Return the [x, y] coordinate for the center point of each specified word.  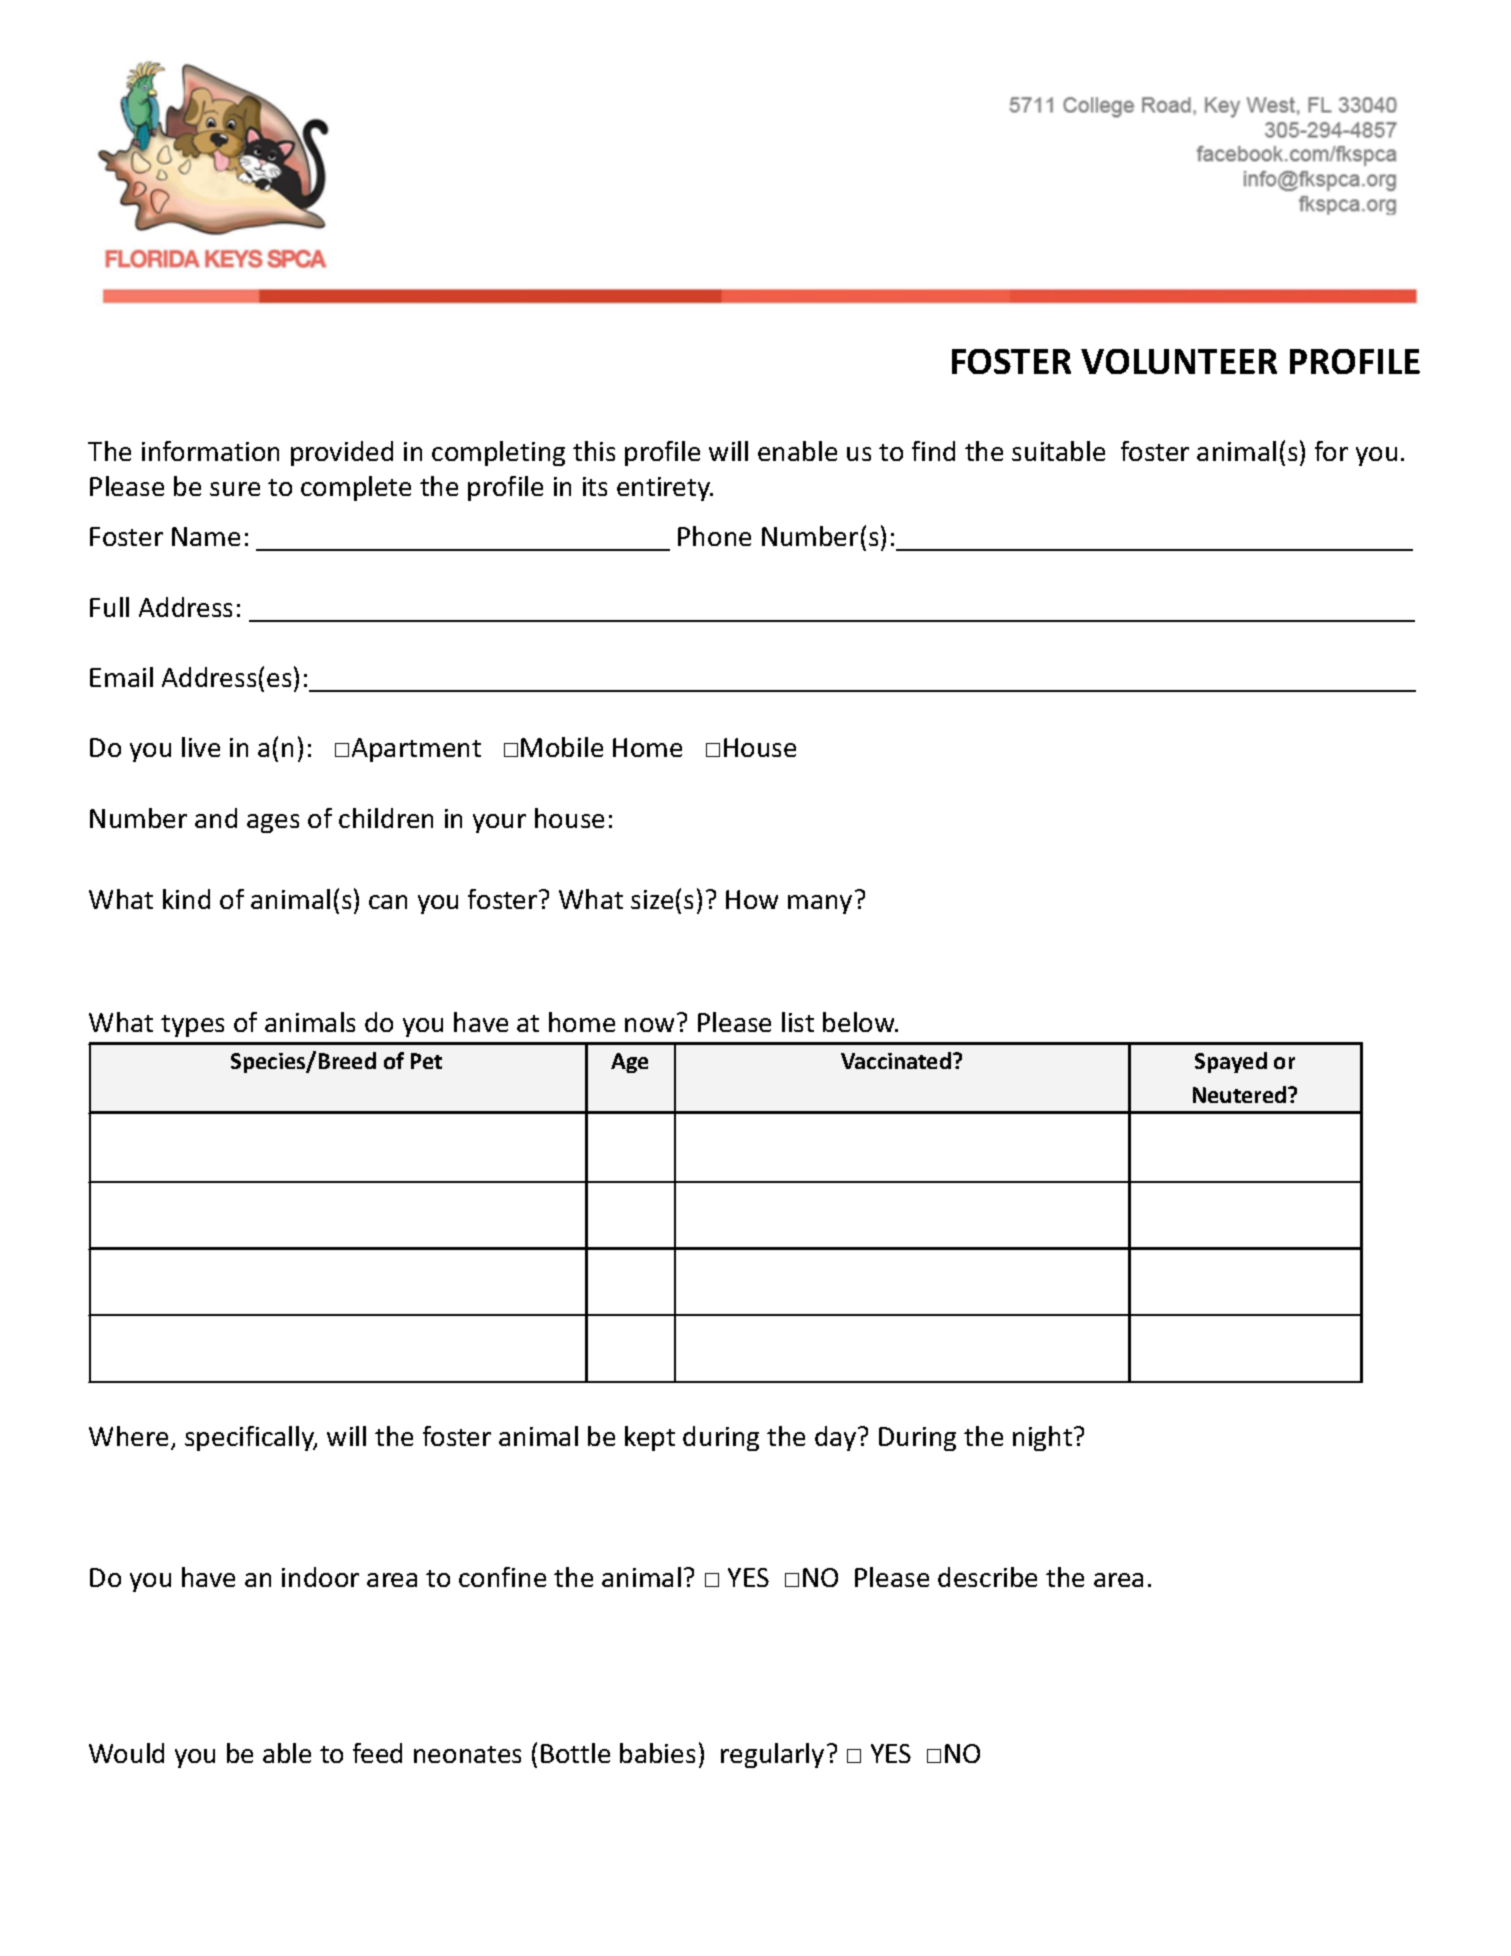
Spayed [1231, 1062]
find [933, 451]
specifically [251, 1438]
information [210, 451]
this [594, 451]
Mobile [562, 747]
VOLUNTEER [1179, 361]
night [1044, 1438]
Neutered [1241, 1094]
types [192, 1026]
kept [650, 1438]
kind [186, 899]
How [752, 899]
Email [121, 677]
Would [126, 1753]
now [649, 1025]
